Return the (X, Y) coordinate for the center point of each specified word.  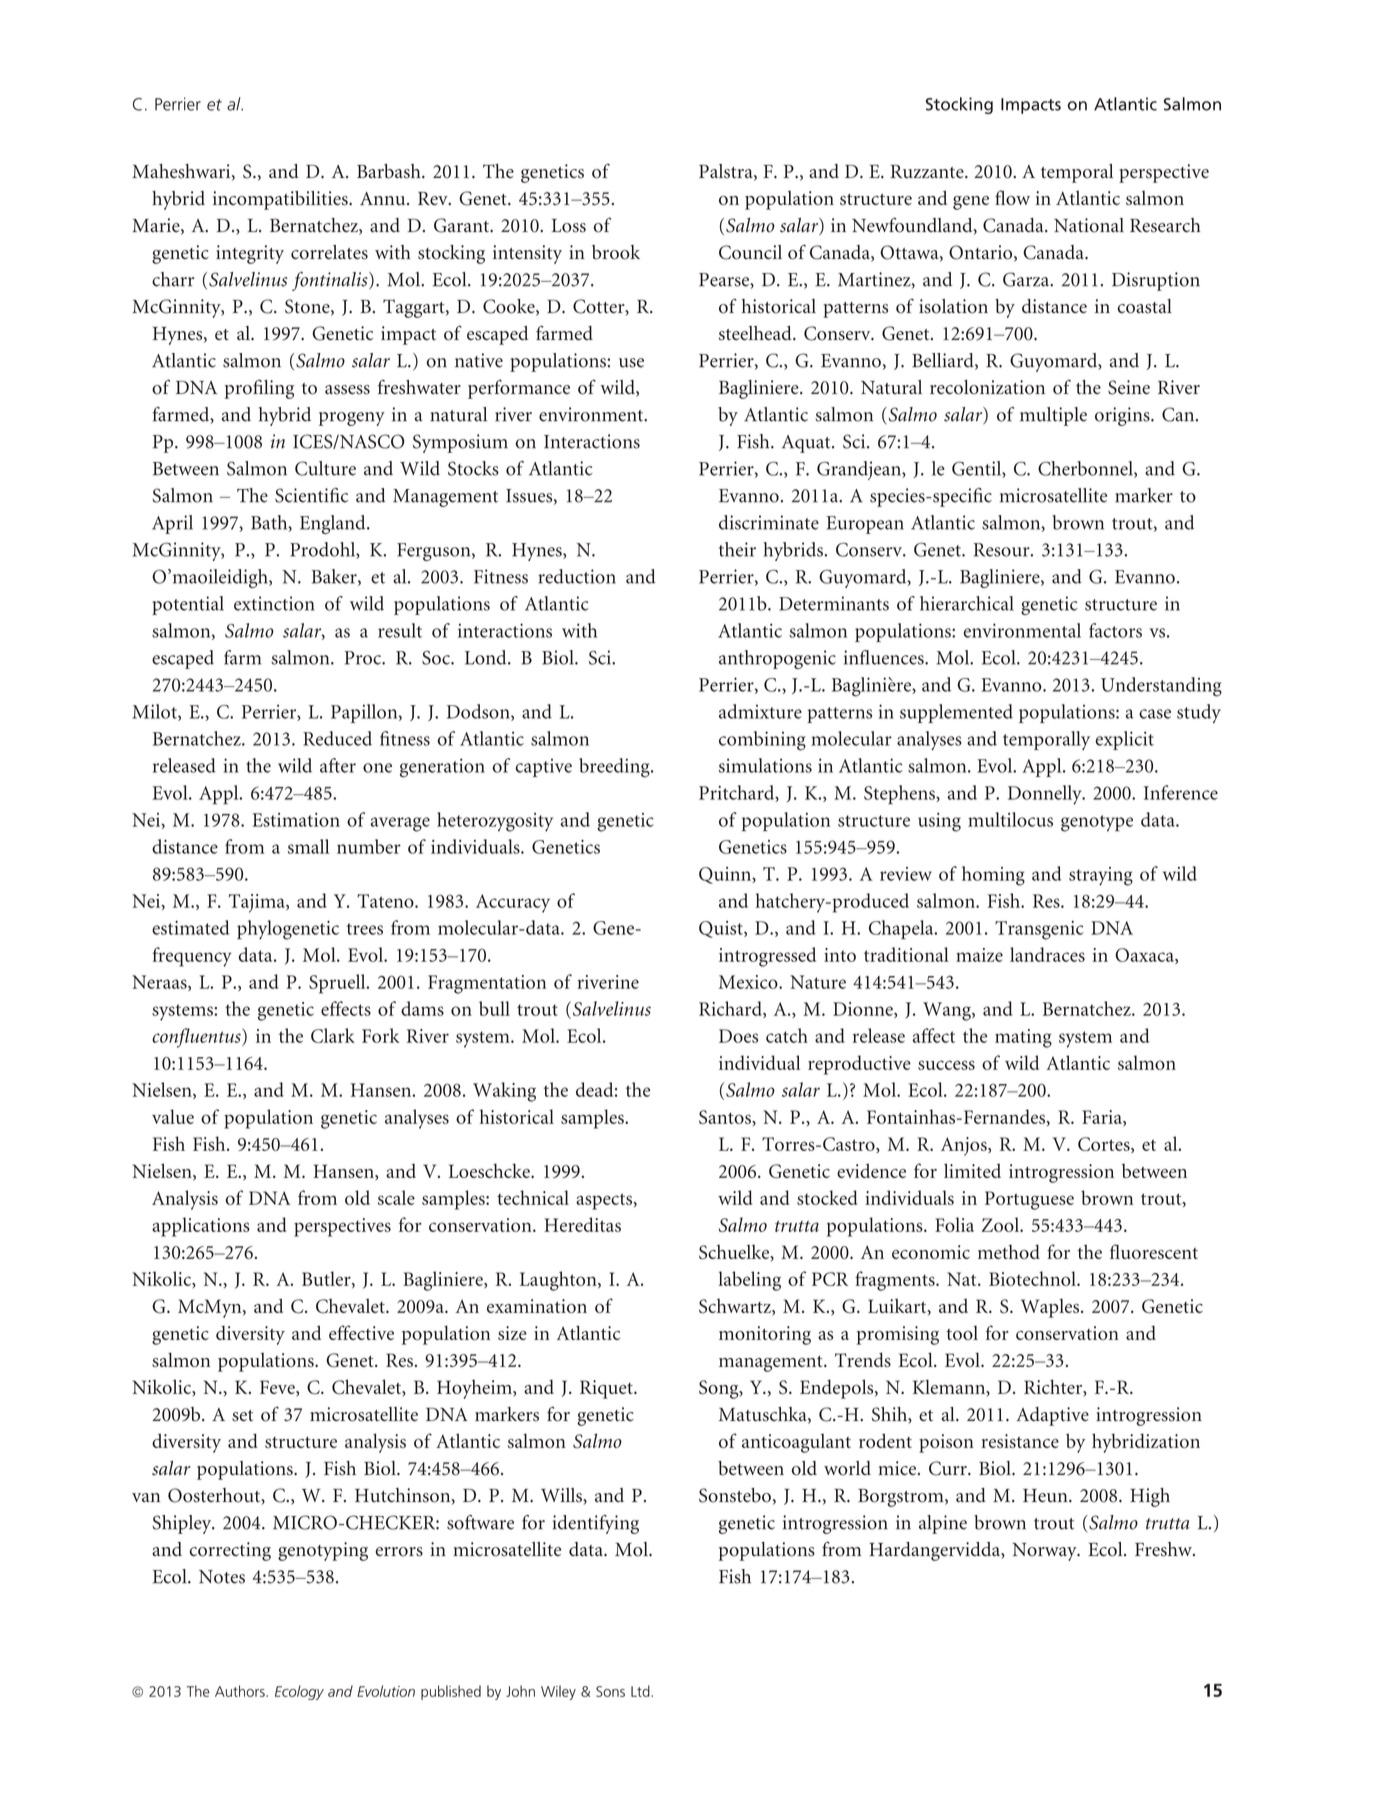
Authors (241, 1691)
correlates (329, 252)
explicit (1124, 740)
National (1089, 225)
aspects (605, 1201)
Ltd (641, 1691)
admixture (760, 711)
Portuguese (1029, 1200)
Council (750, 252)
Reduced (337, 738)
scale (396, 1197)
